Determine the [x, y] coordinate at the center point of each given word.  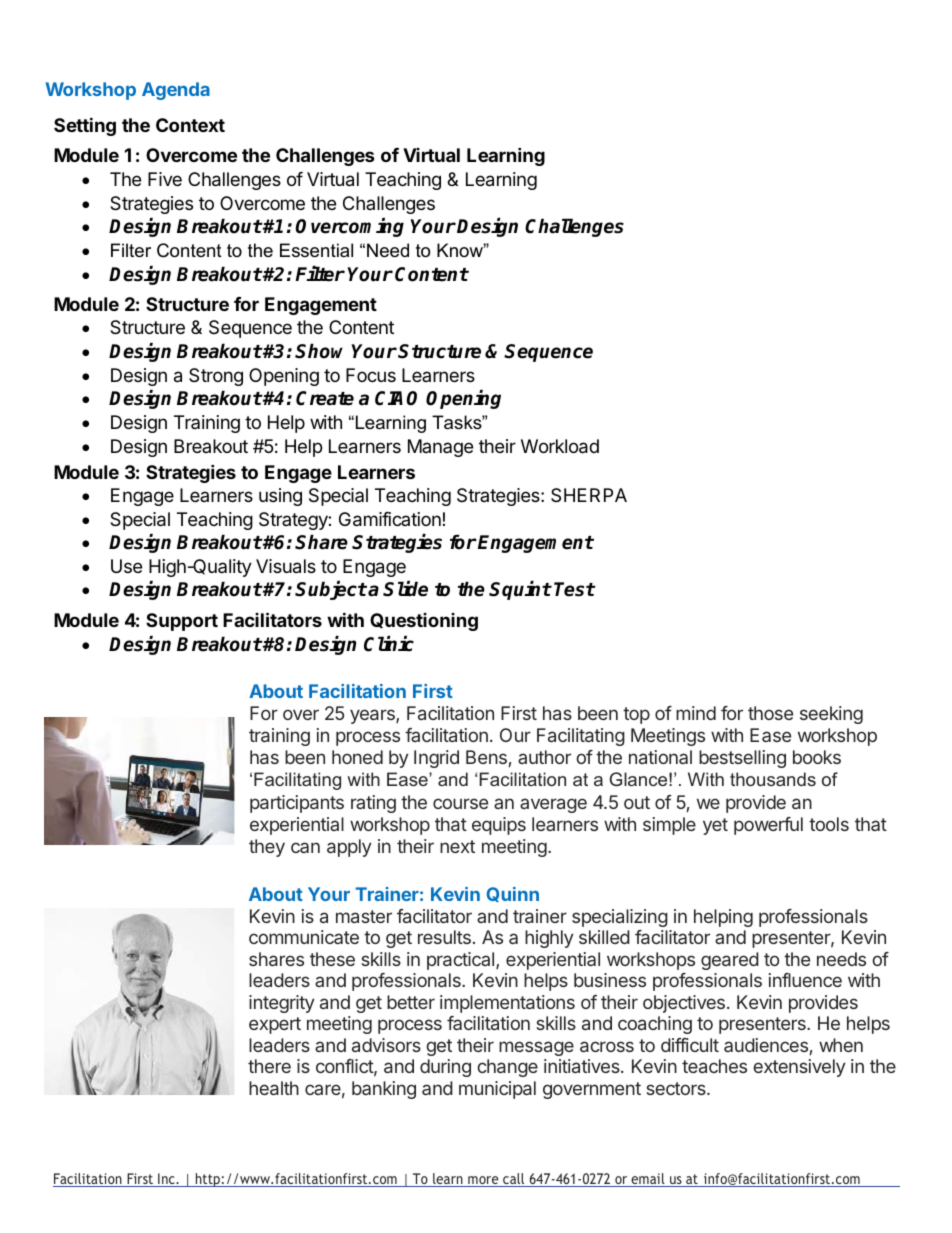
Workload [560, 446]
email [648, 1180]
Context [190, 125]
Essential [316, 250]
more [483, 1181]
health [274, 1088]
